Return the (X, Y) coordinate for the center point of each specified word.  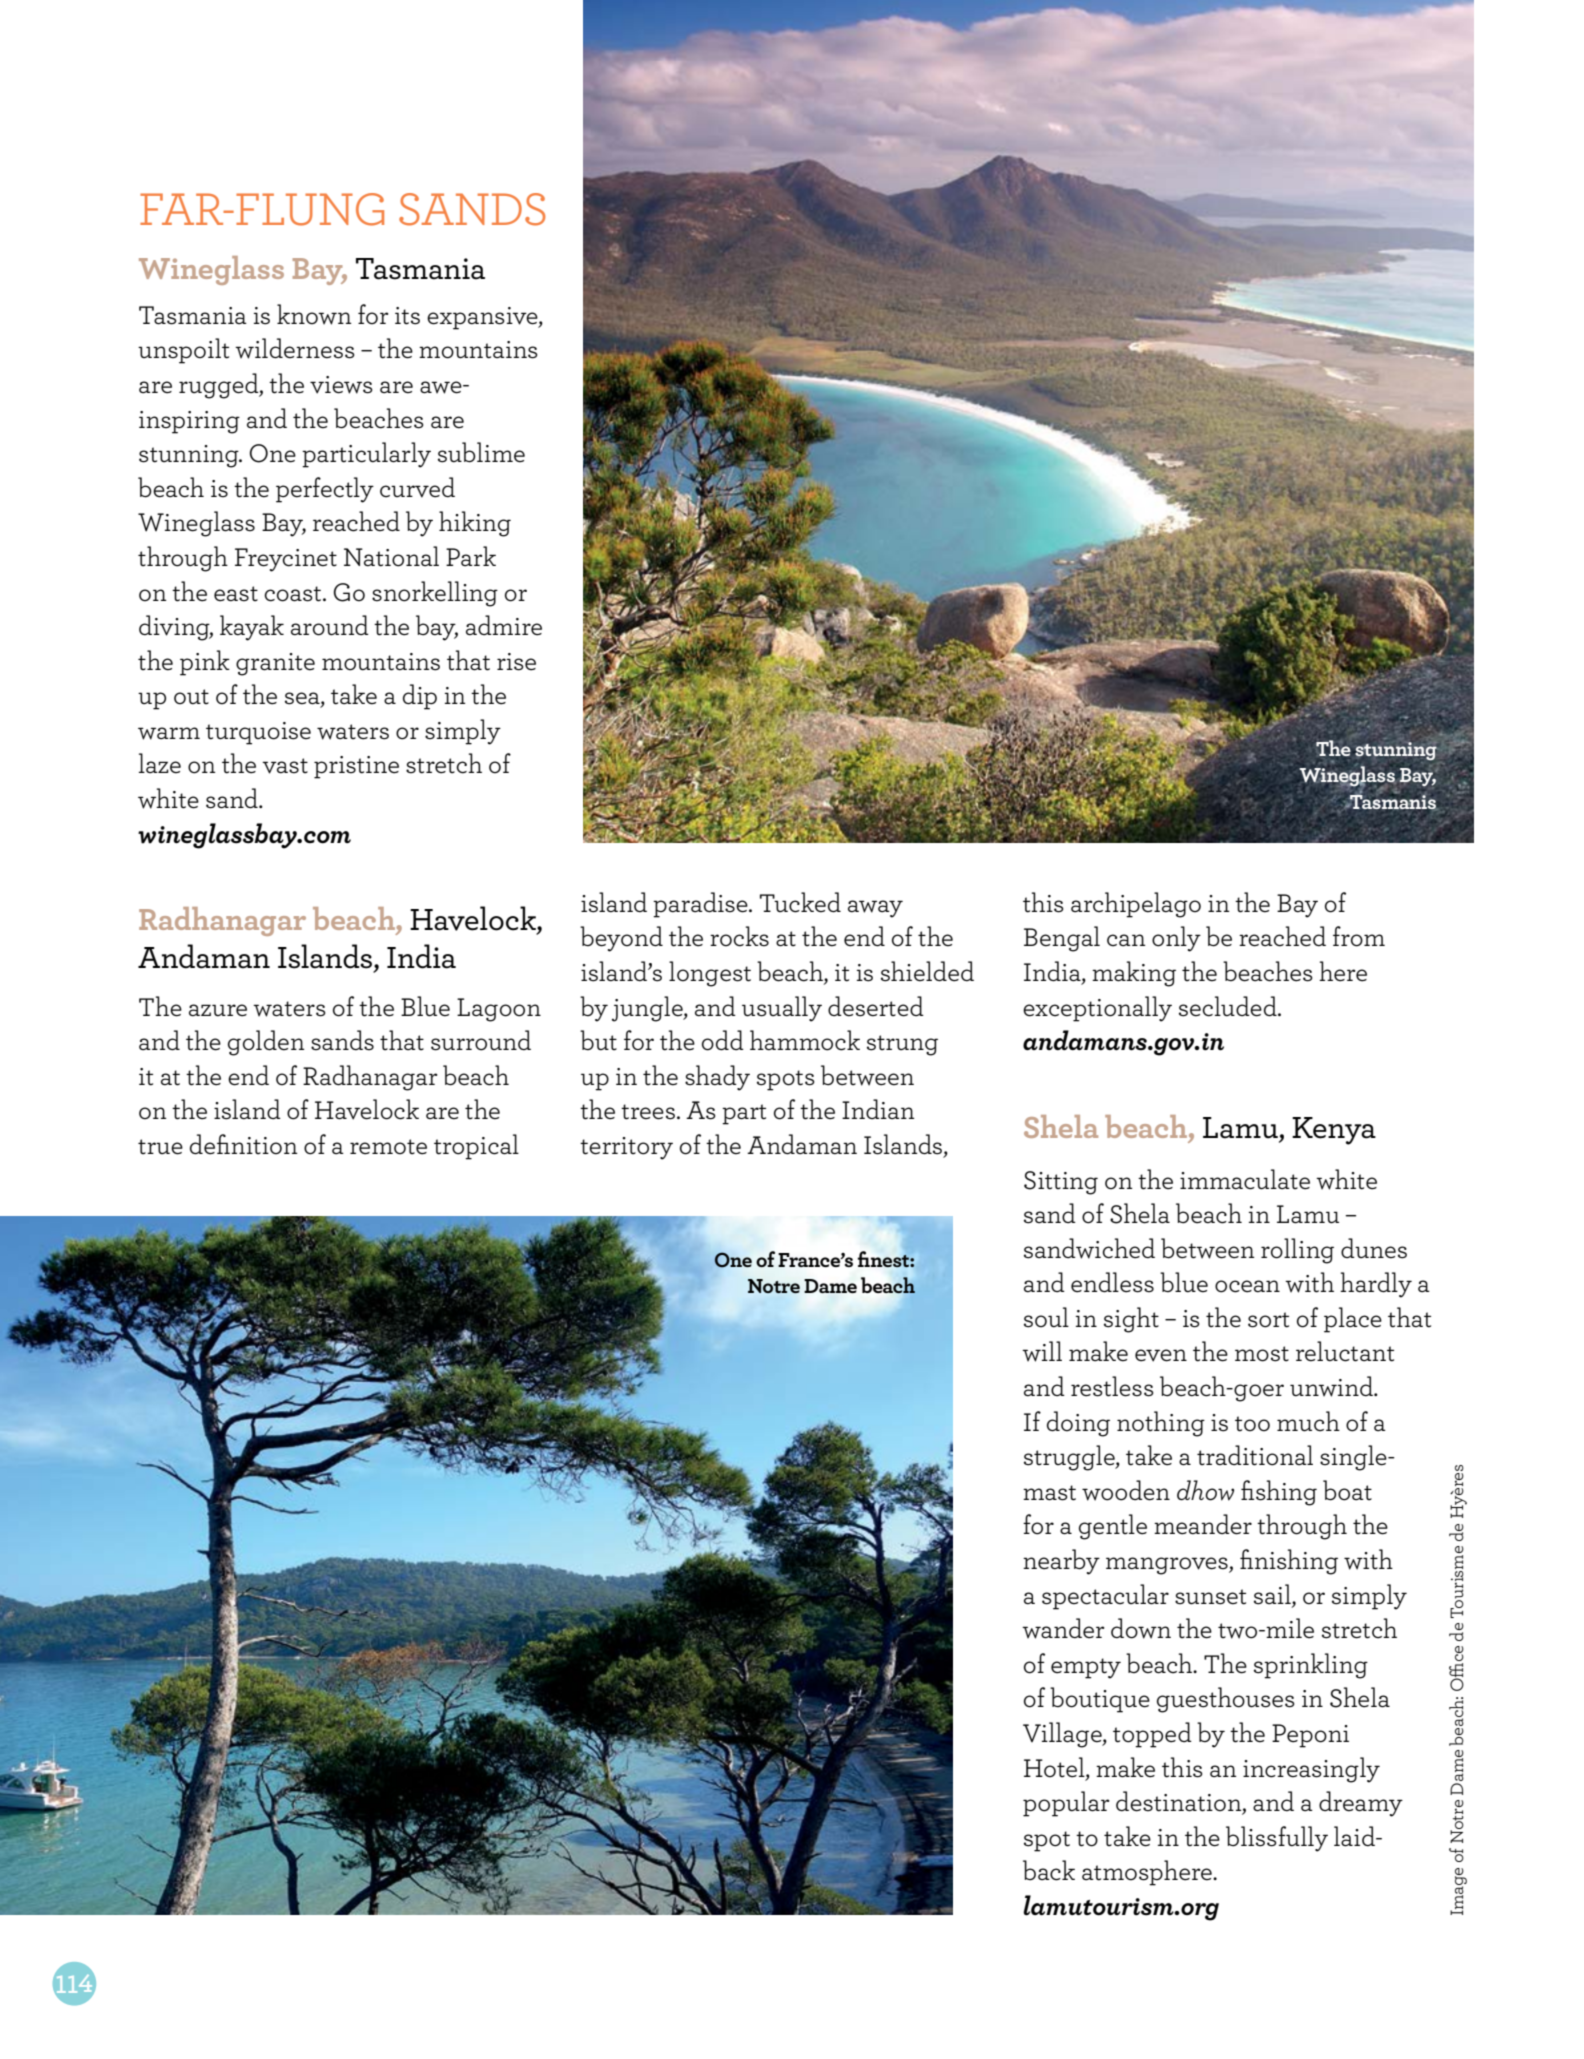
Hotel (1055, 1767)
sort (1268, 1320)
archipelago (1136, 905)
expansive (483, 318)
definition (244, 1144)
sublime (481, 452)
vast (285, 766)
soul (1046, 1317)
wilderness (295, 348)
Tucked (800, 902)
